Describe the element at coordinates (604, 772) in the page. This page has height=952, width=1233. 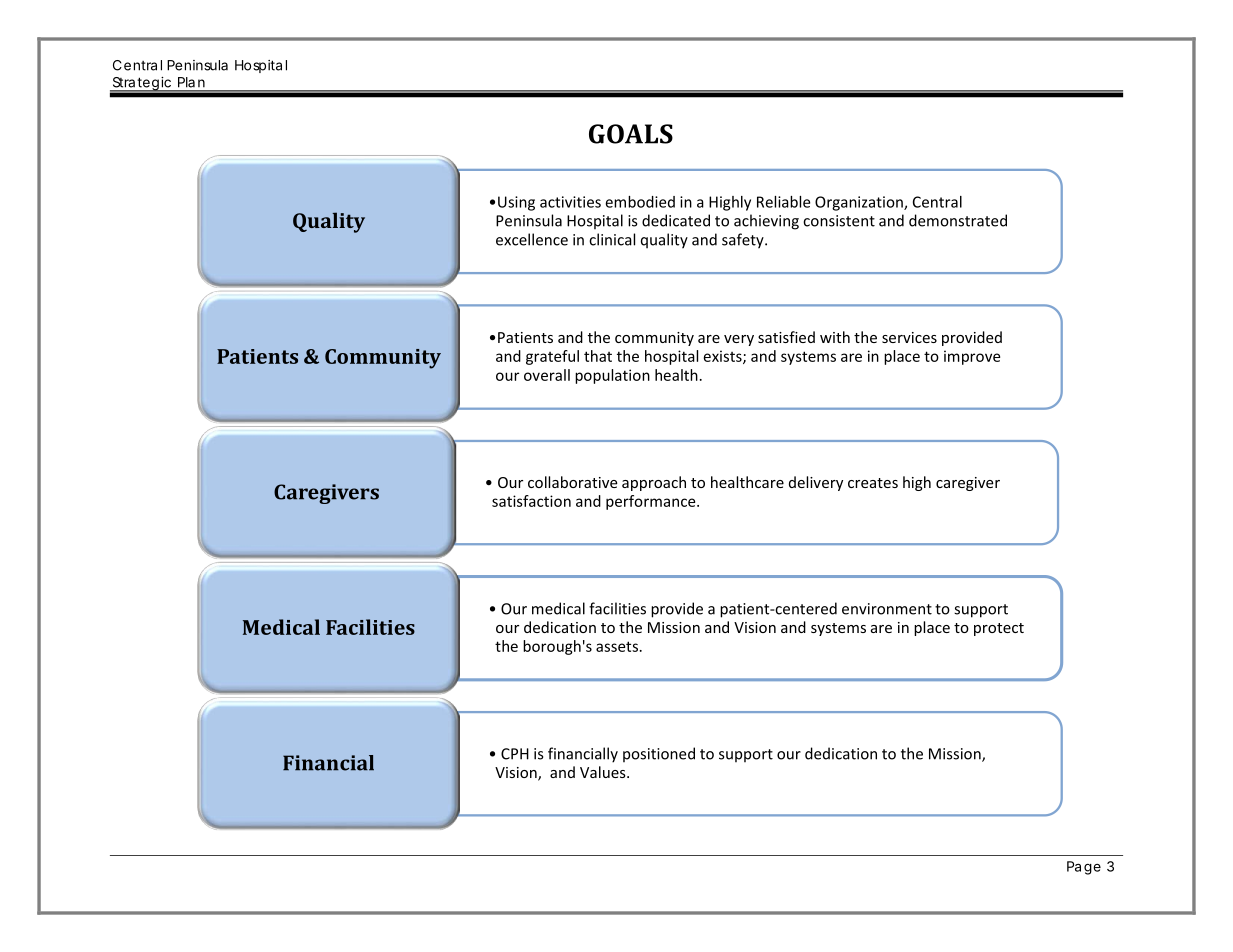
I see `Values` at that location.
